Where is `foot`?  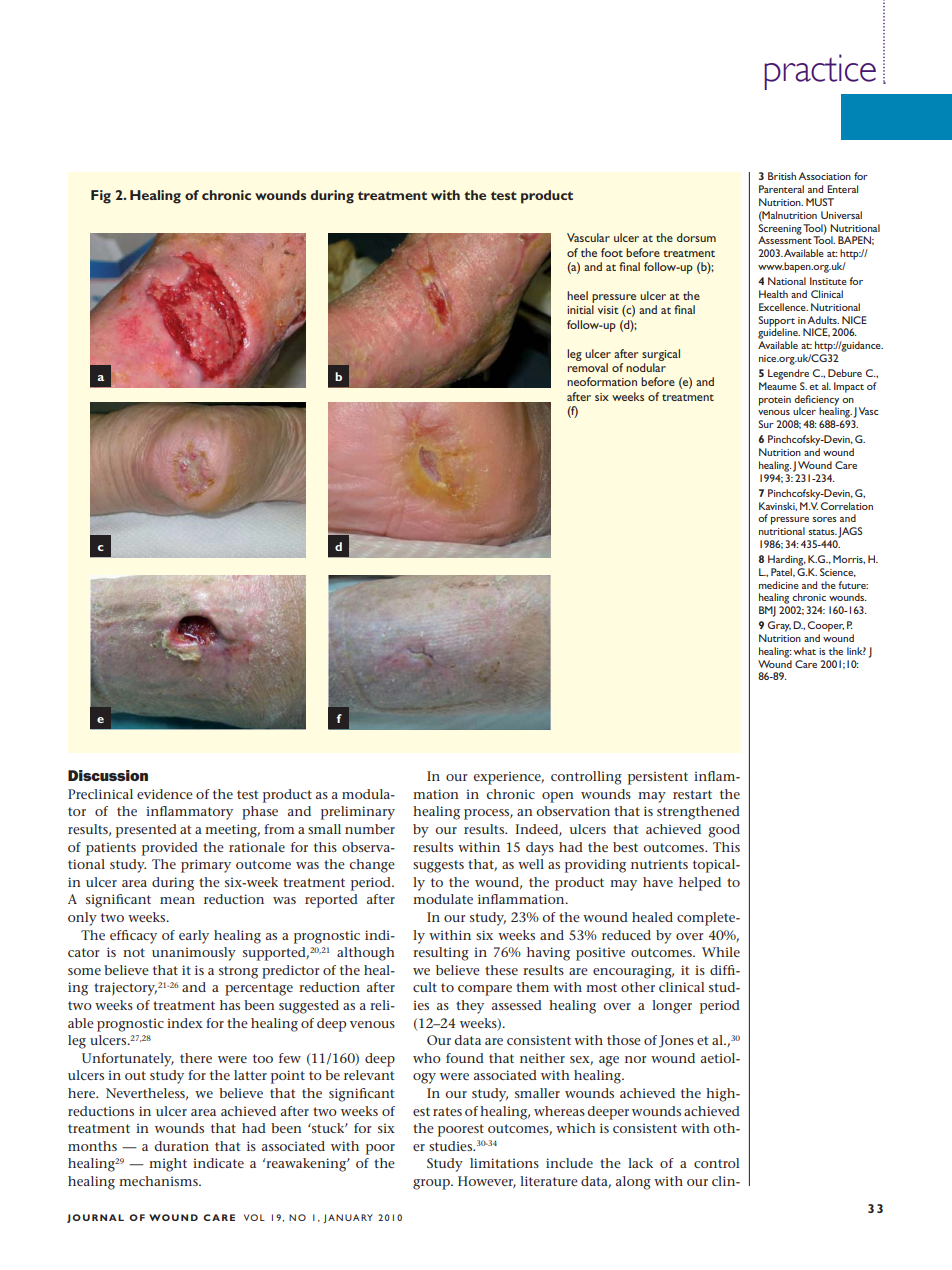
foot is located at coordinates (612, 252).
